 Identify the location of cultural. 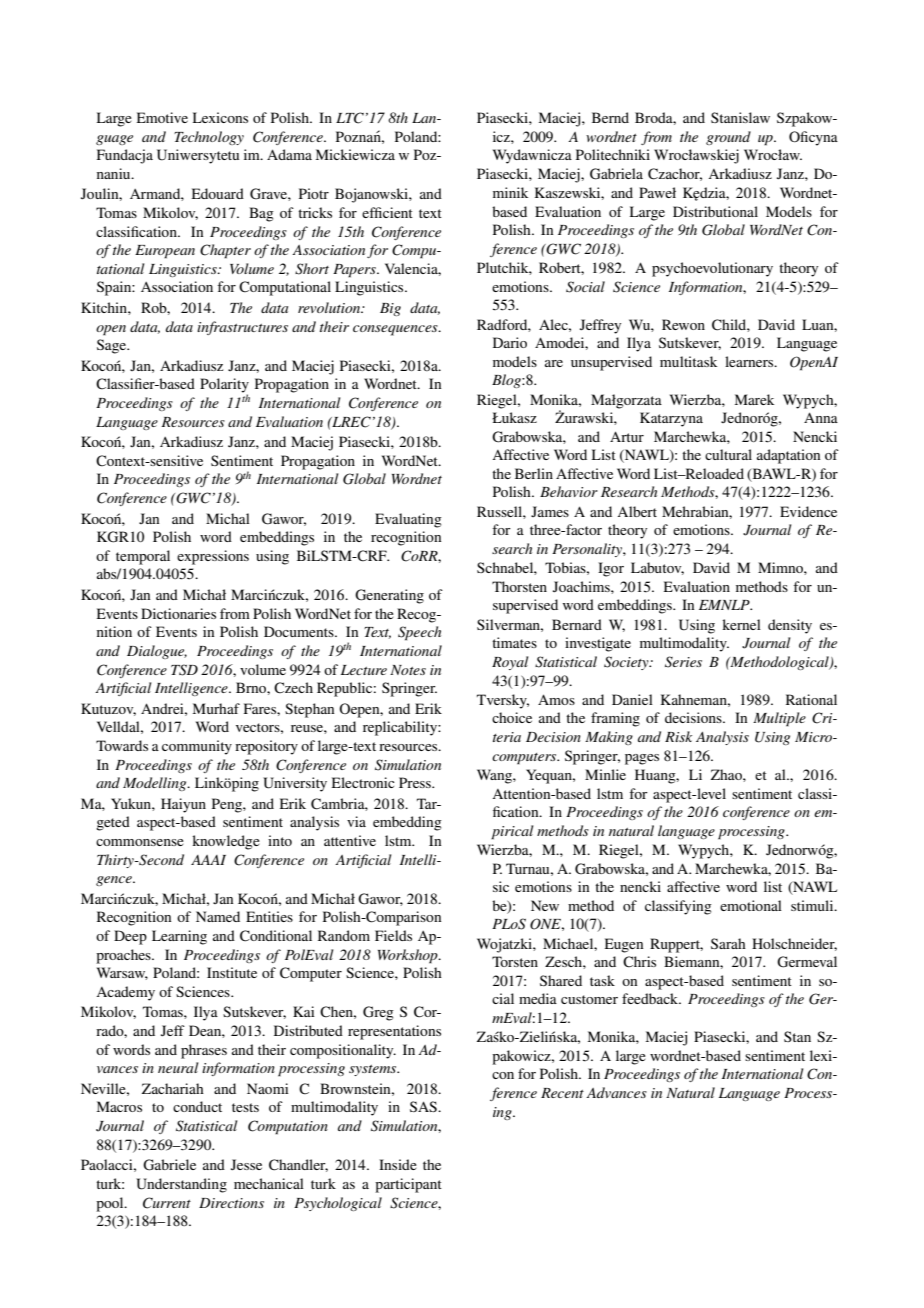
(728, 454).
